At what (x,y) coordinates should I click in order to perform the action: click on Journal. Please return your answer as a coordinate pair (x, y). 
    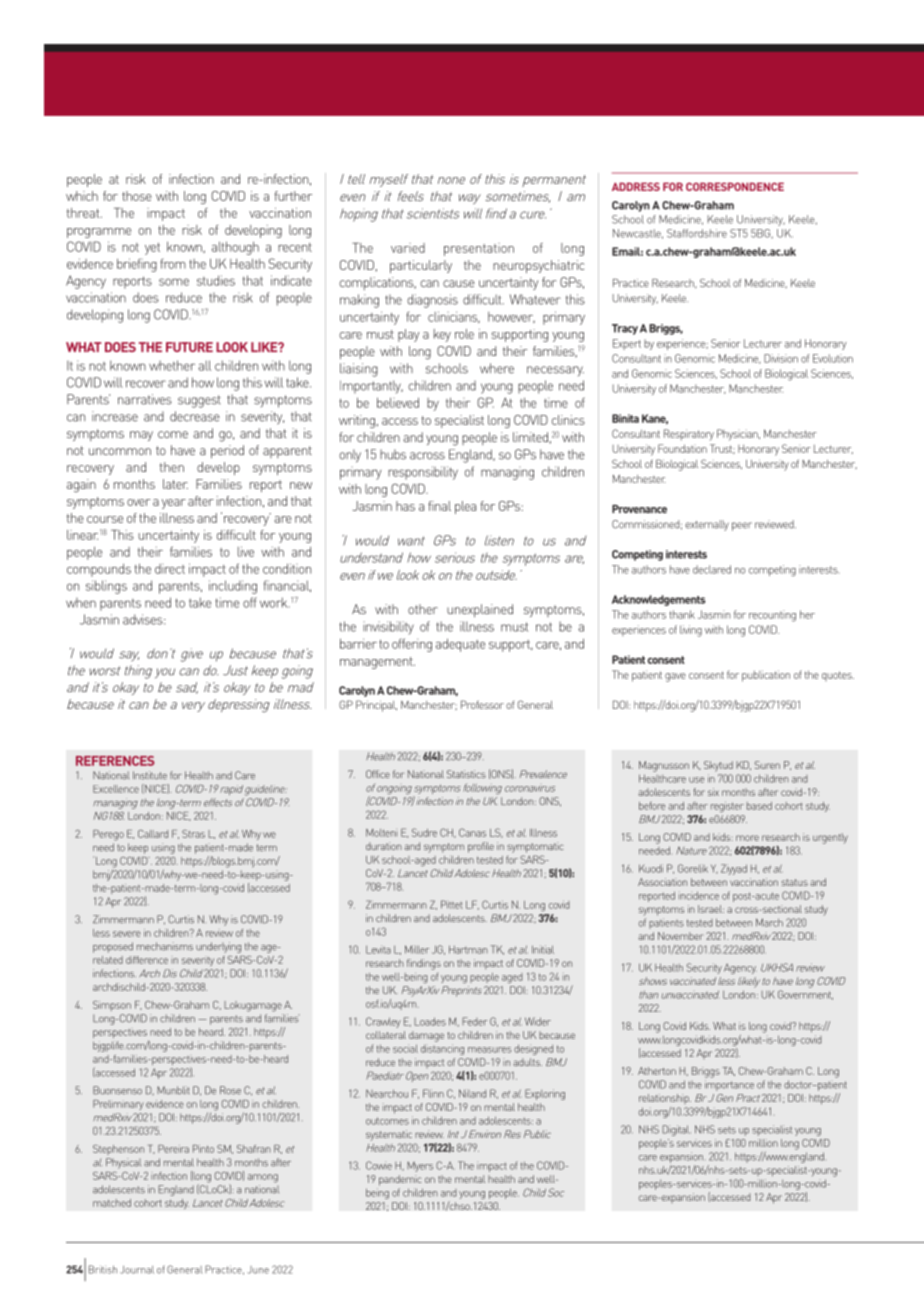
    Looking at the image, I should click on (137, 1270).
